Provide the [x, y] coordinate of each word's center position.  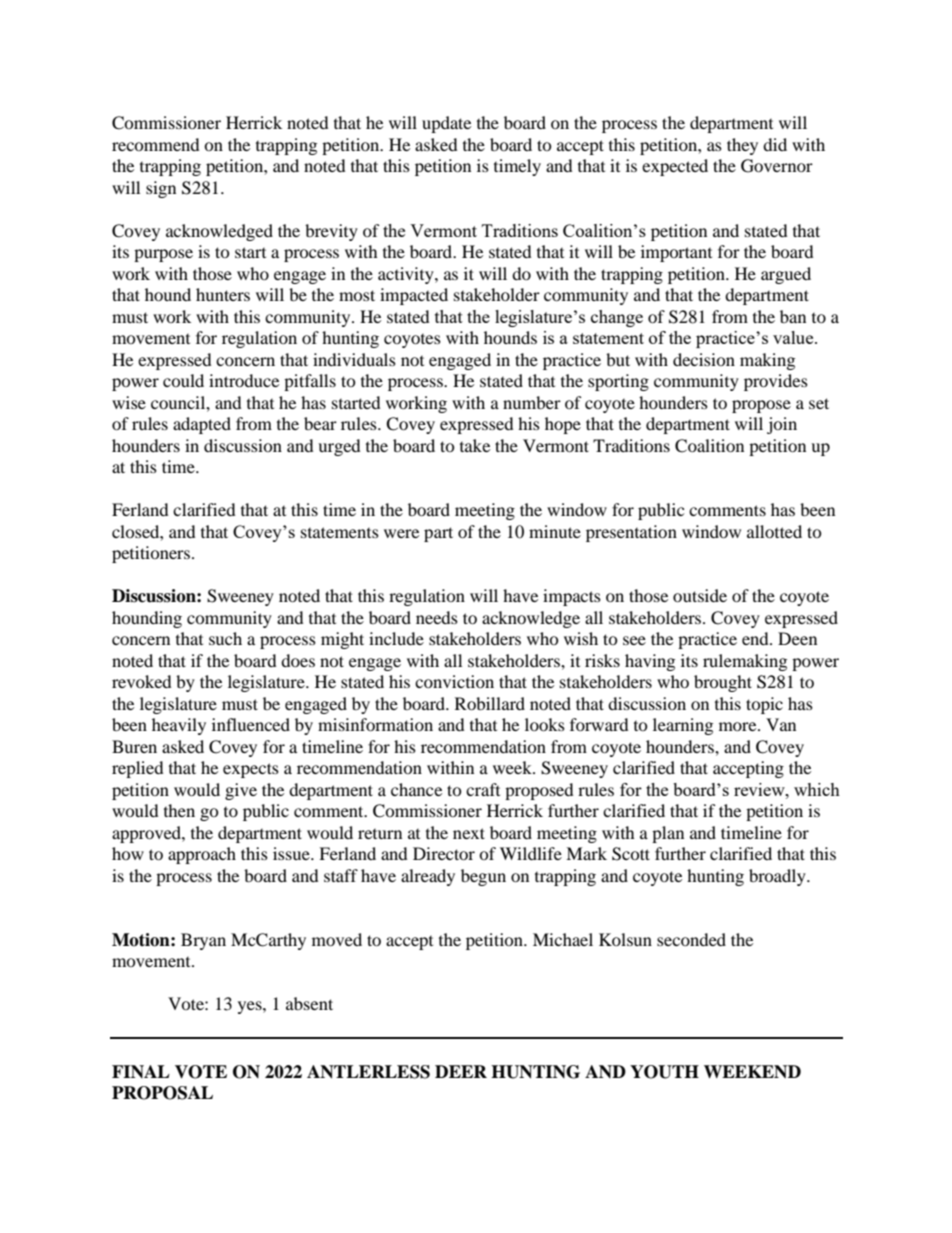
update [446, 124]
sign [161, 189]
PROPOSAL [162, 1093]
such [225, 638]
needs [437, 617]
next [469, 833]
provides [776, 382]
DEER [461, 1071]
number [532, 402]
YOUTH [664, 1072]
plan [668, 834]
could [183, 380]
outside [700, 595]
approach [202, 855]
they [742, 146]
